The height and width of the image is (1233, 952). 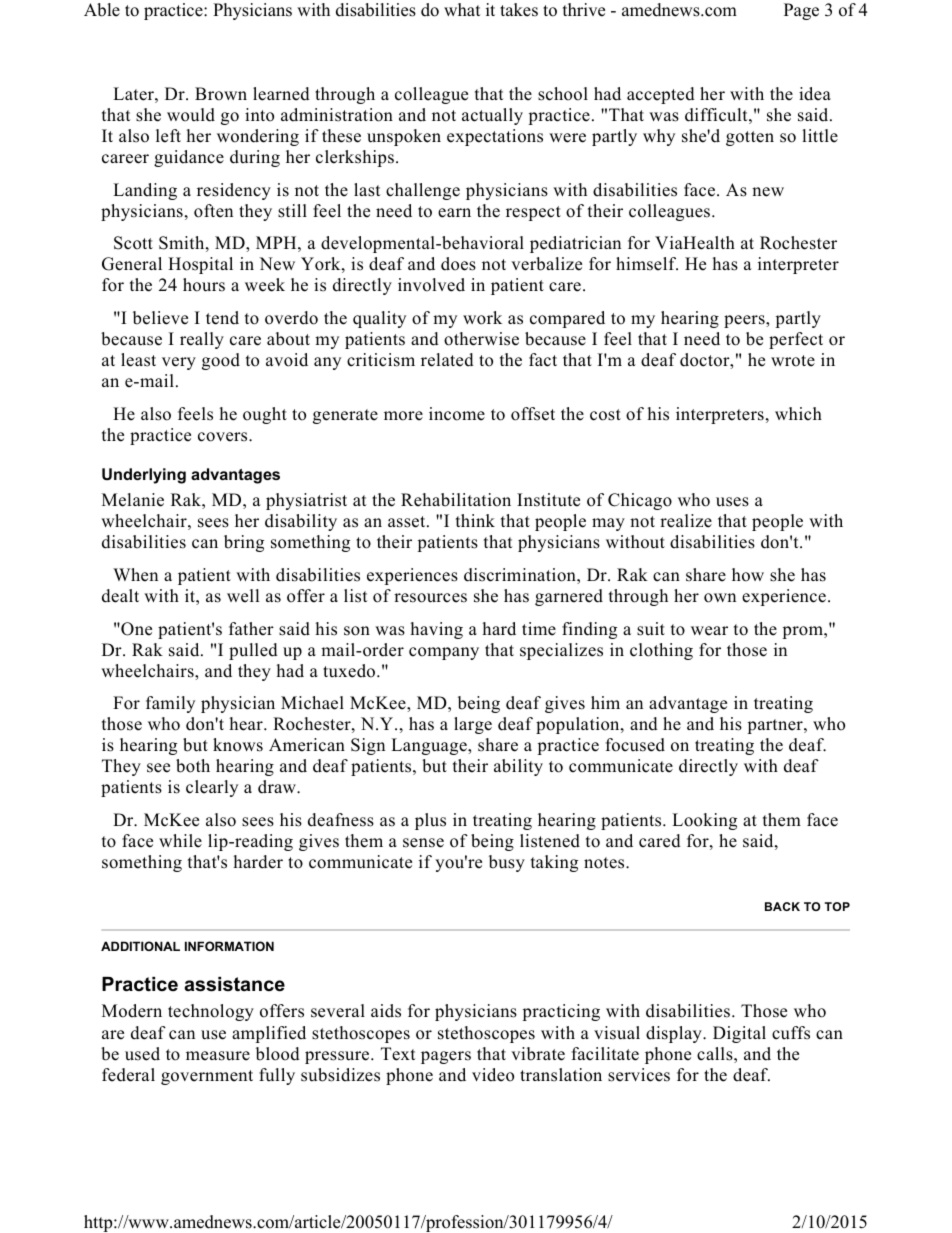 What do you see at coordinates (218, 1056) in the image?
I see `measure` at bounding box center [218, 1056].
